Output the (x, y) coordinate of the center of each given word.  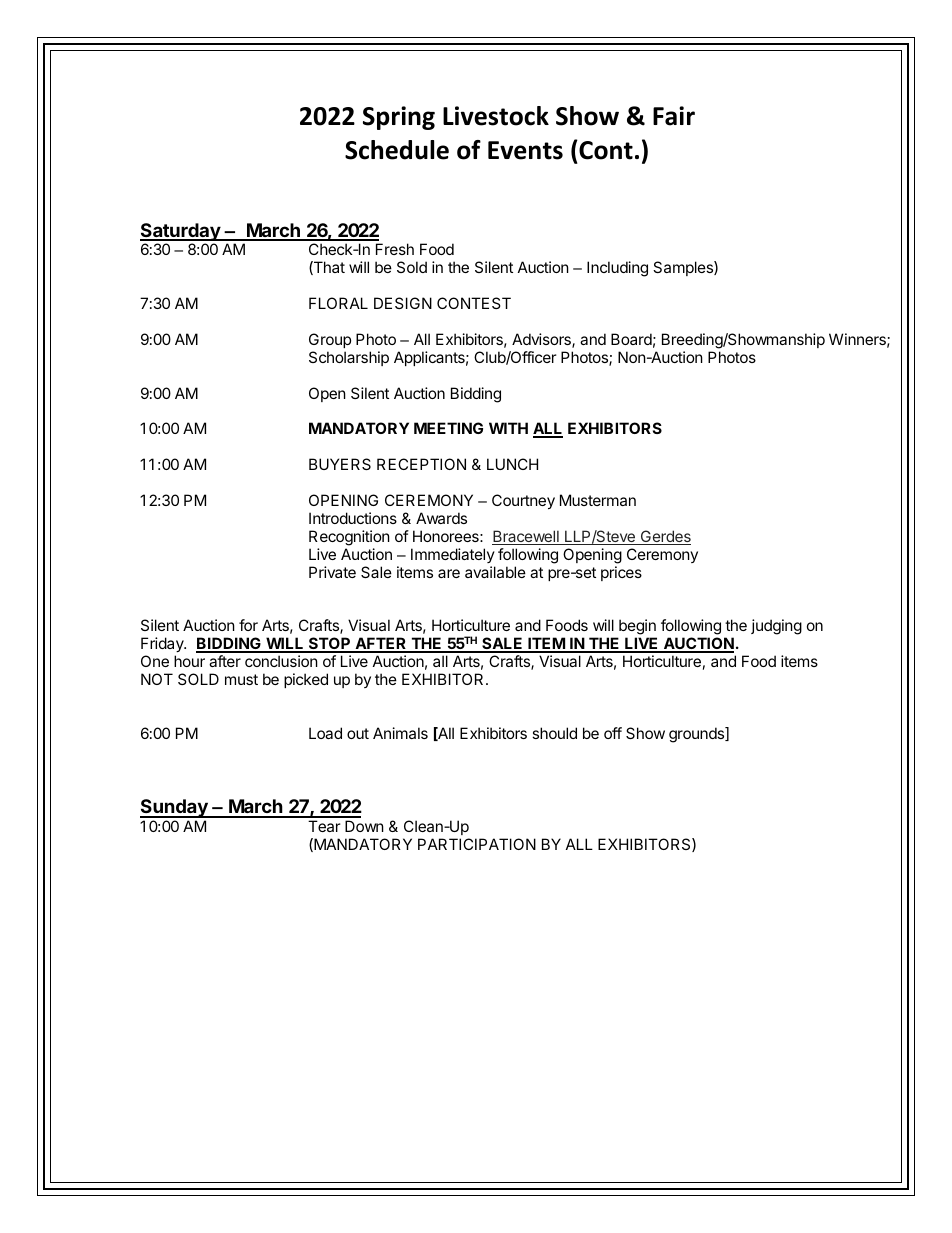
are (449, 573)
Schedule (397, 150)
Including (617, 269)
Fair (674, 116)
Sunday (175, 808)
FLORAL (338, 303)
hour (189, 661)
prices (621, 573)
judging (776, 627)
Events (525, 150)
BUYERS (340, 464)
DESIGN (403, 303)
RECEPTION (421, 464)
